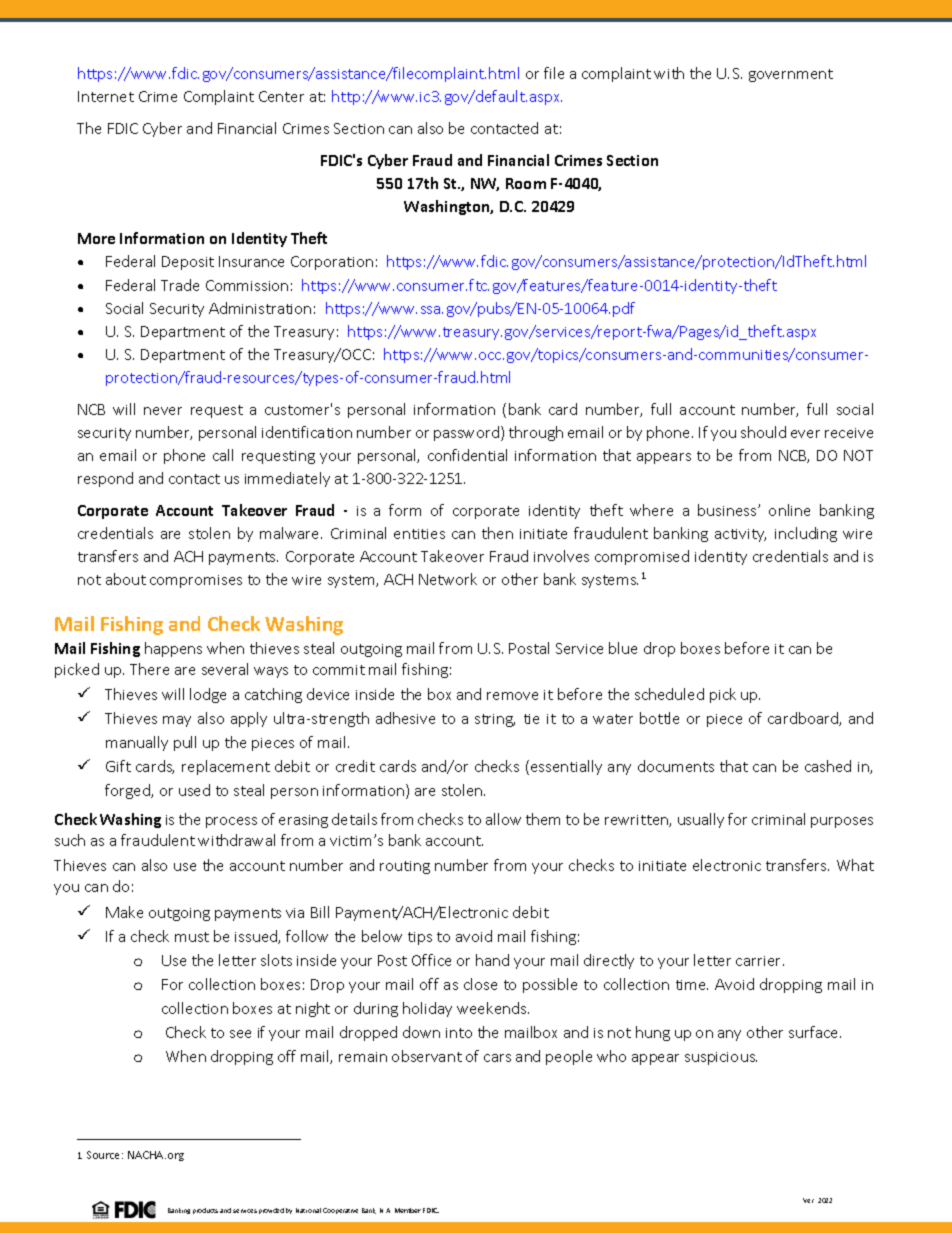 This screenshot has height=1233, width=952. Describe the element at coordinates (420, 938) in the screenshot. I see `tips` at that location.
